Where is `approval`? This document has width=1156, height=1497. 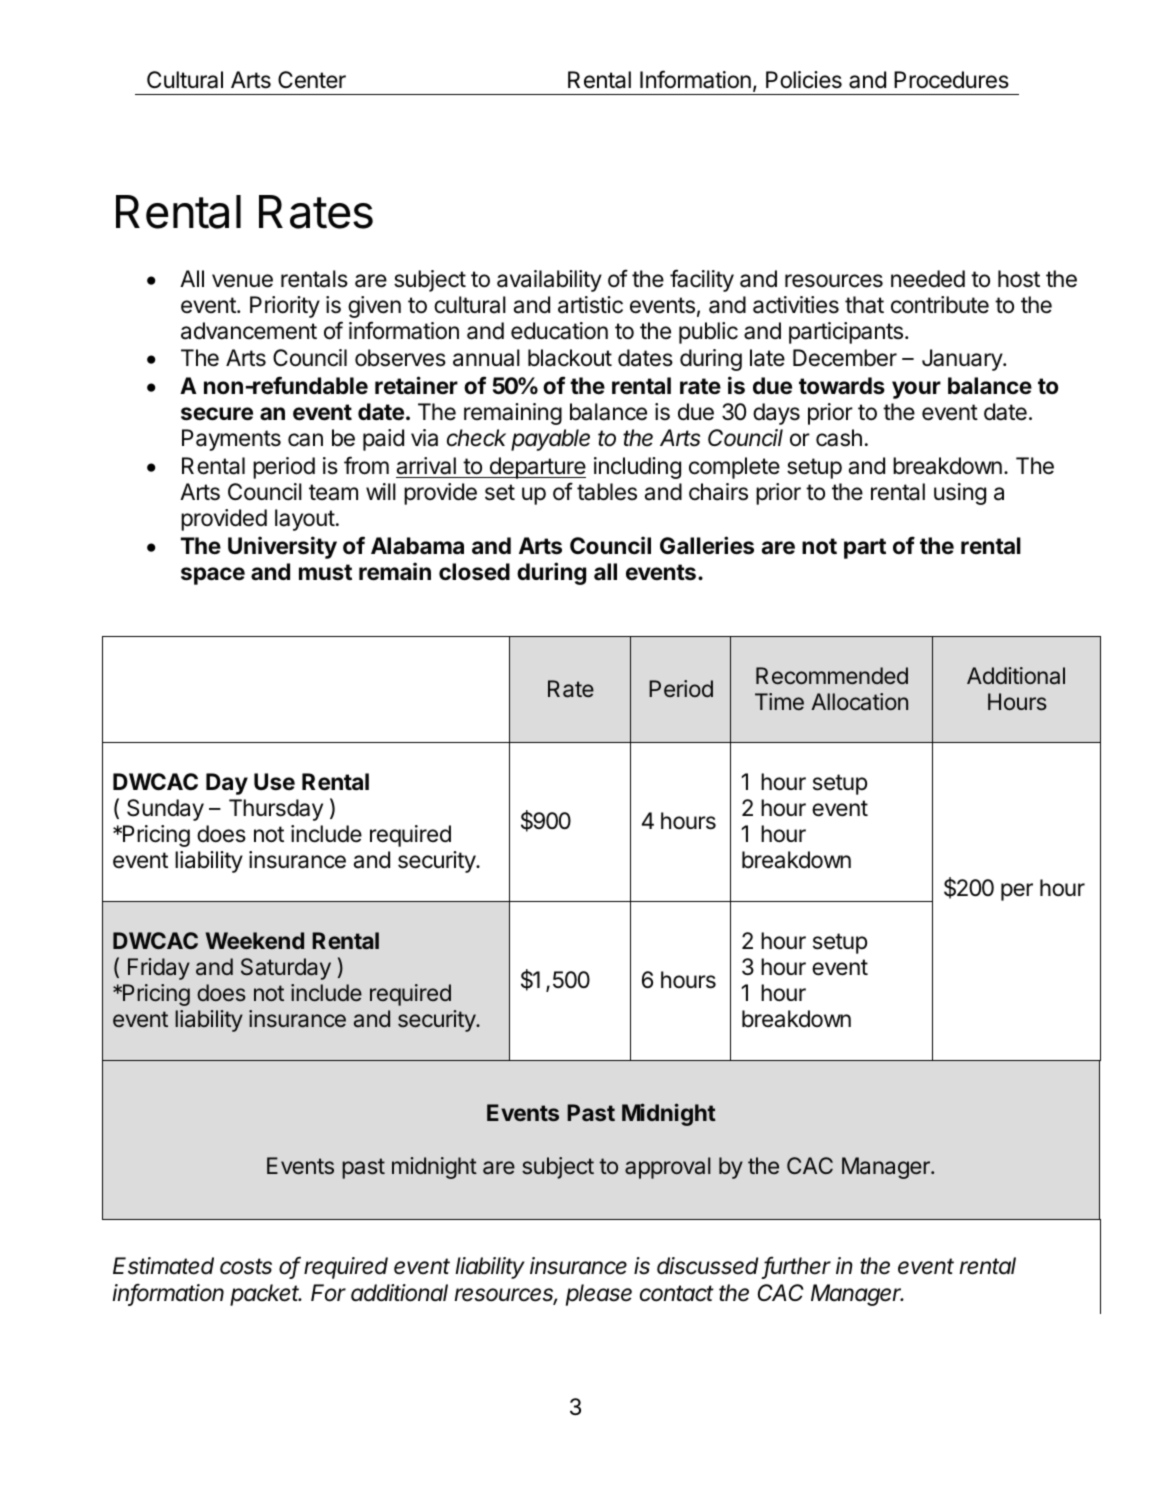 approval is located at coordinates (668, 1168).
